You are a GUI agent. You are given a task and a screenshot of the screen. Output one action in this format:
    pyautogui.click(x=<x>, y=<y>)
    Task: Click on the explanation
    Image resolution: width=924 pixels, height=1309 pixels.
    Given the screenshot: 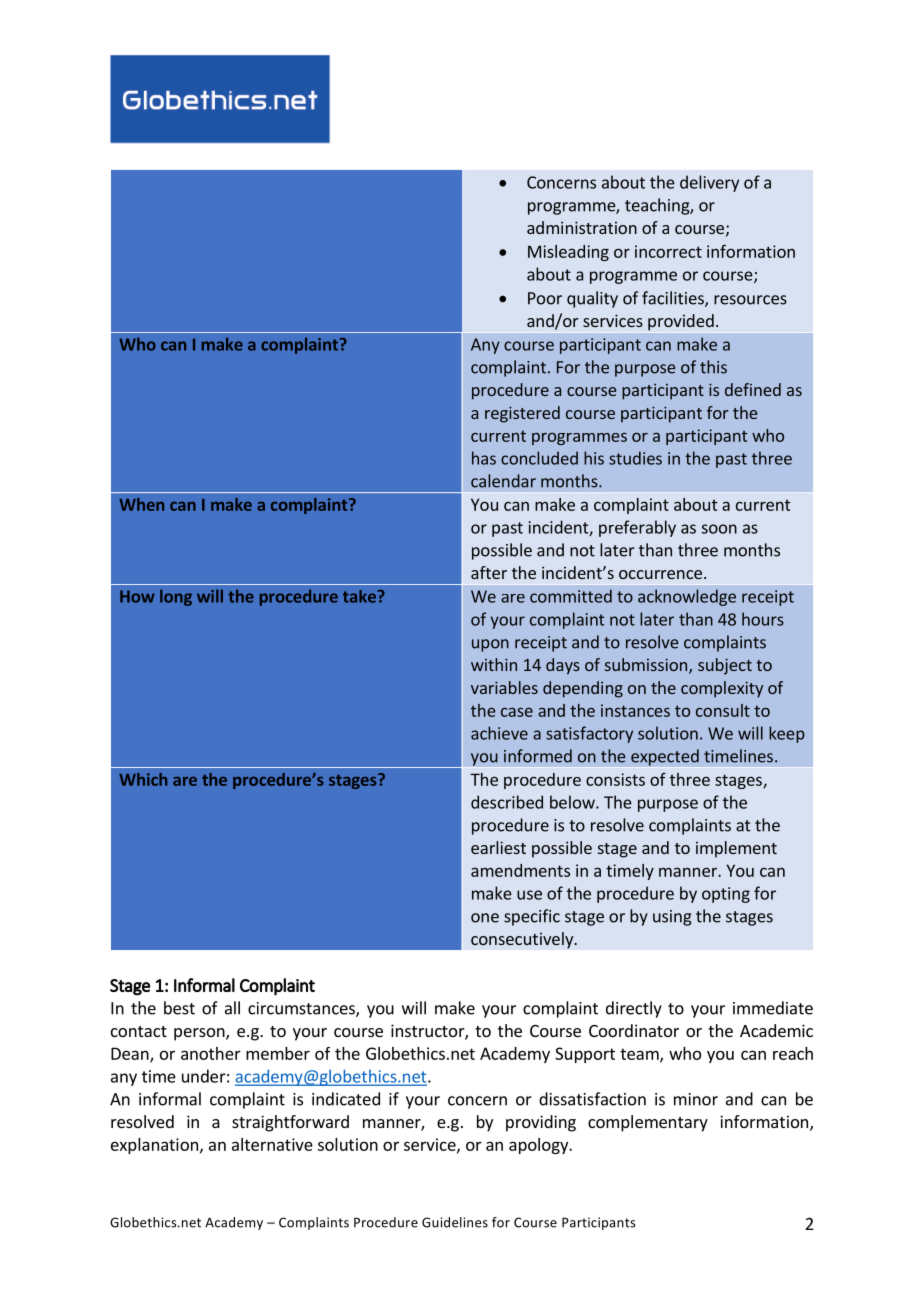 What is the action you would take?
    pyautogui.click(x=154, y=1146)
